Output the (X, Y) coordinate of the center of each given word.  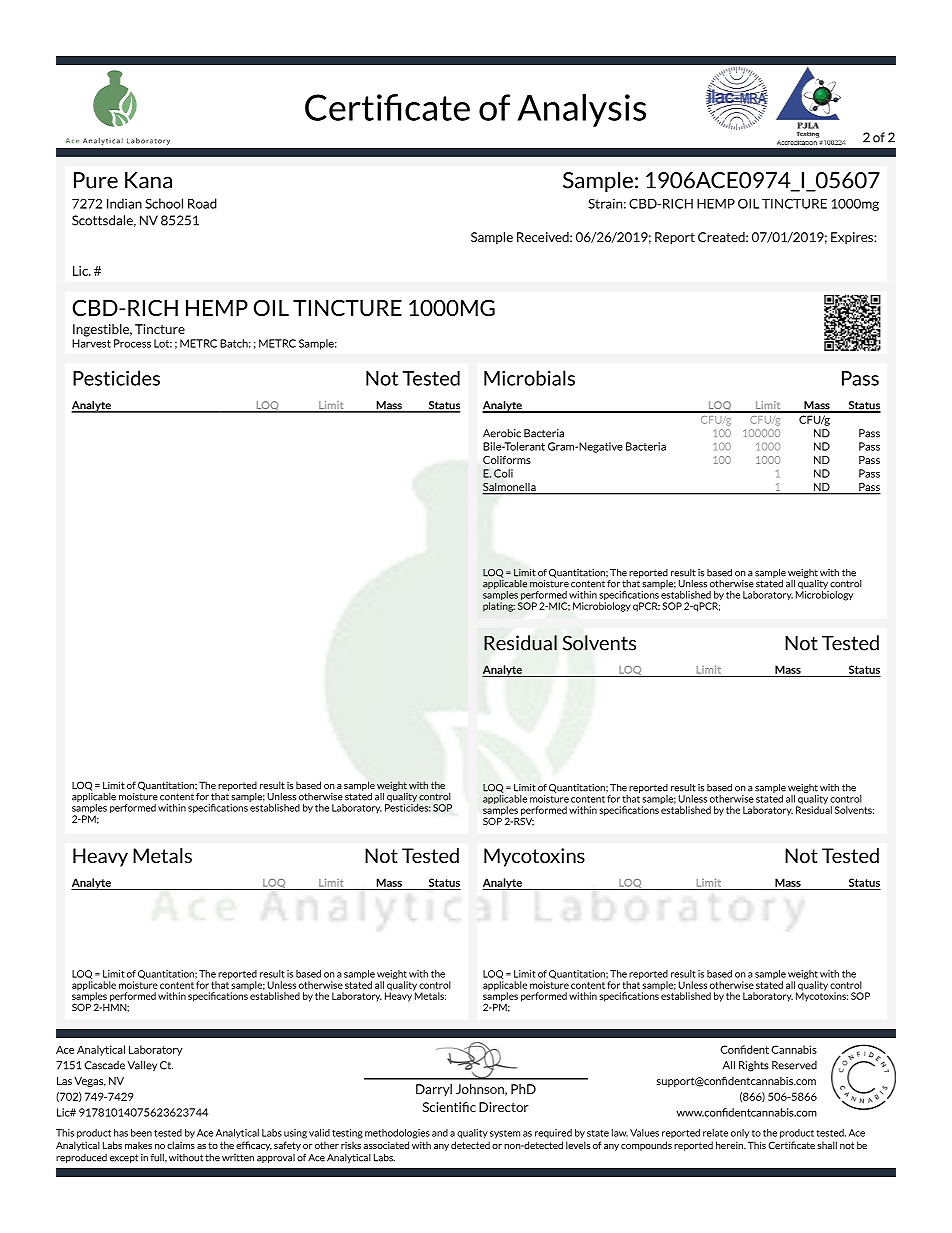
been (141, 1133)
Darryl (434, 1090)
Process (132, 343)
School (164, 203)
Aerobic (502, 433)
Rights (754, 1066)
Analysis (581, 110)
